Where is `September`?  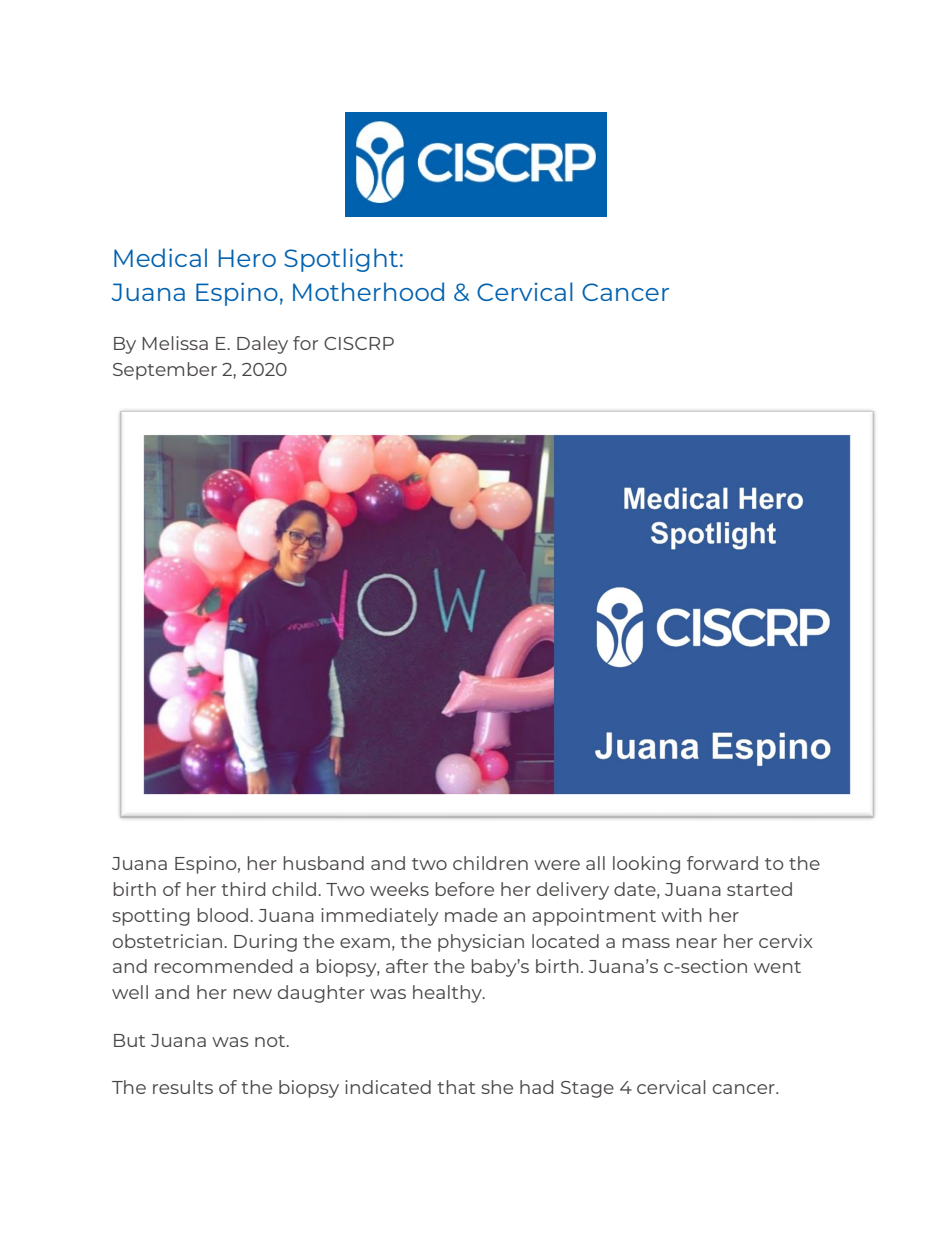 September is located at coordinates (165, 371).
